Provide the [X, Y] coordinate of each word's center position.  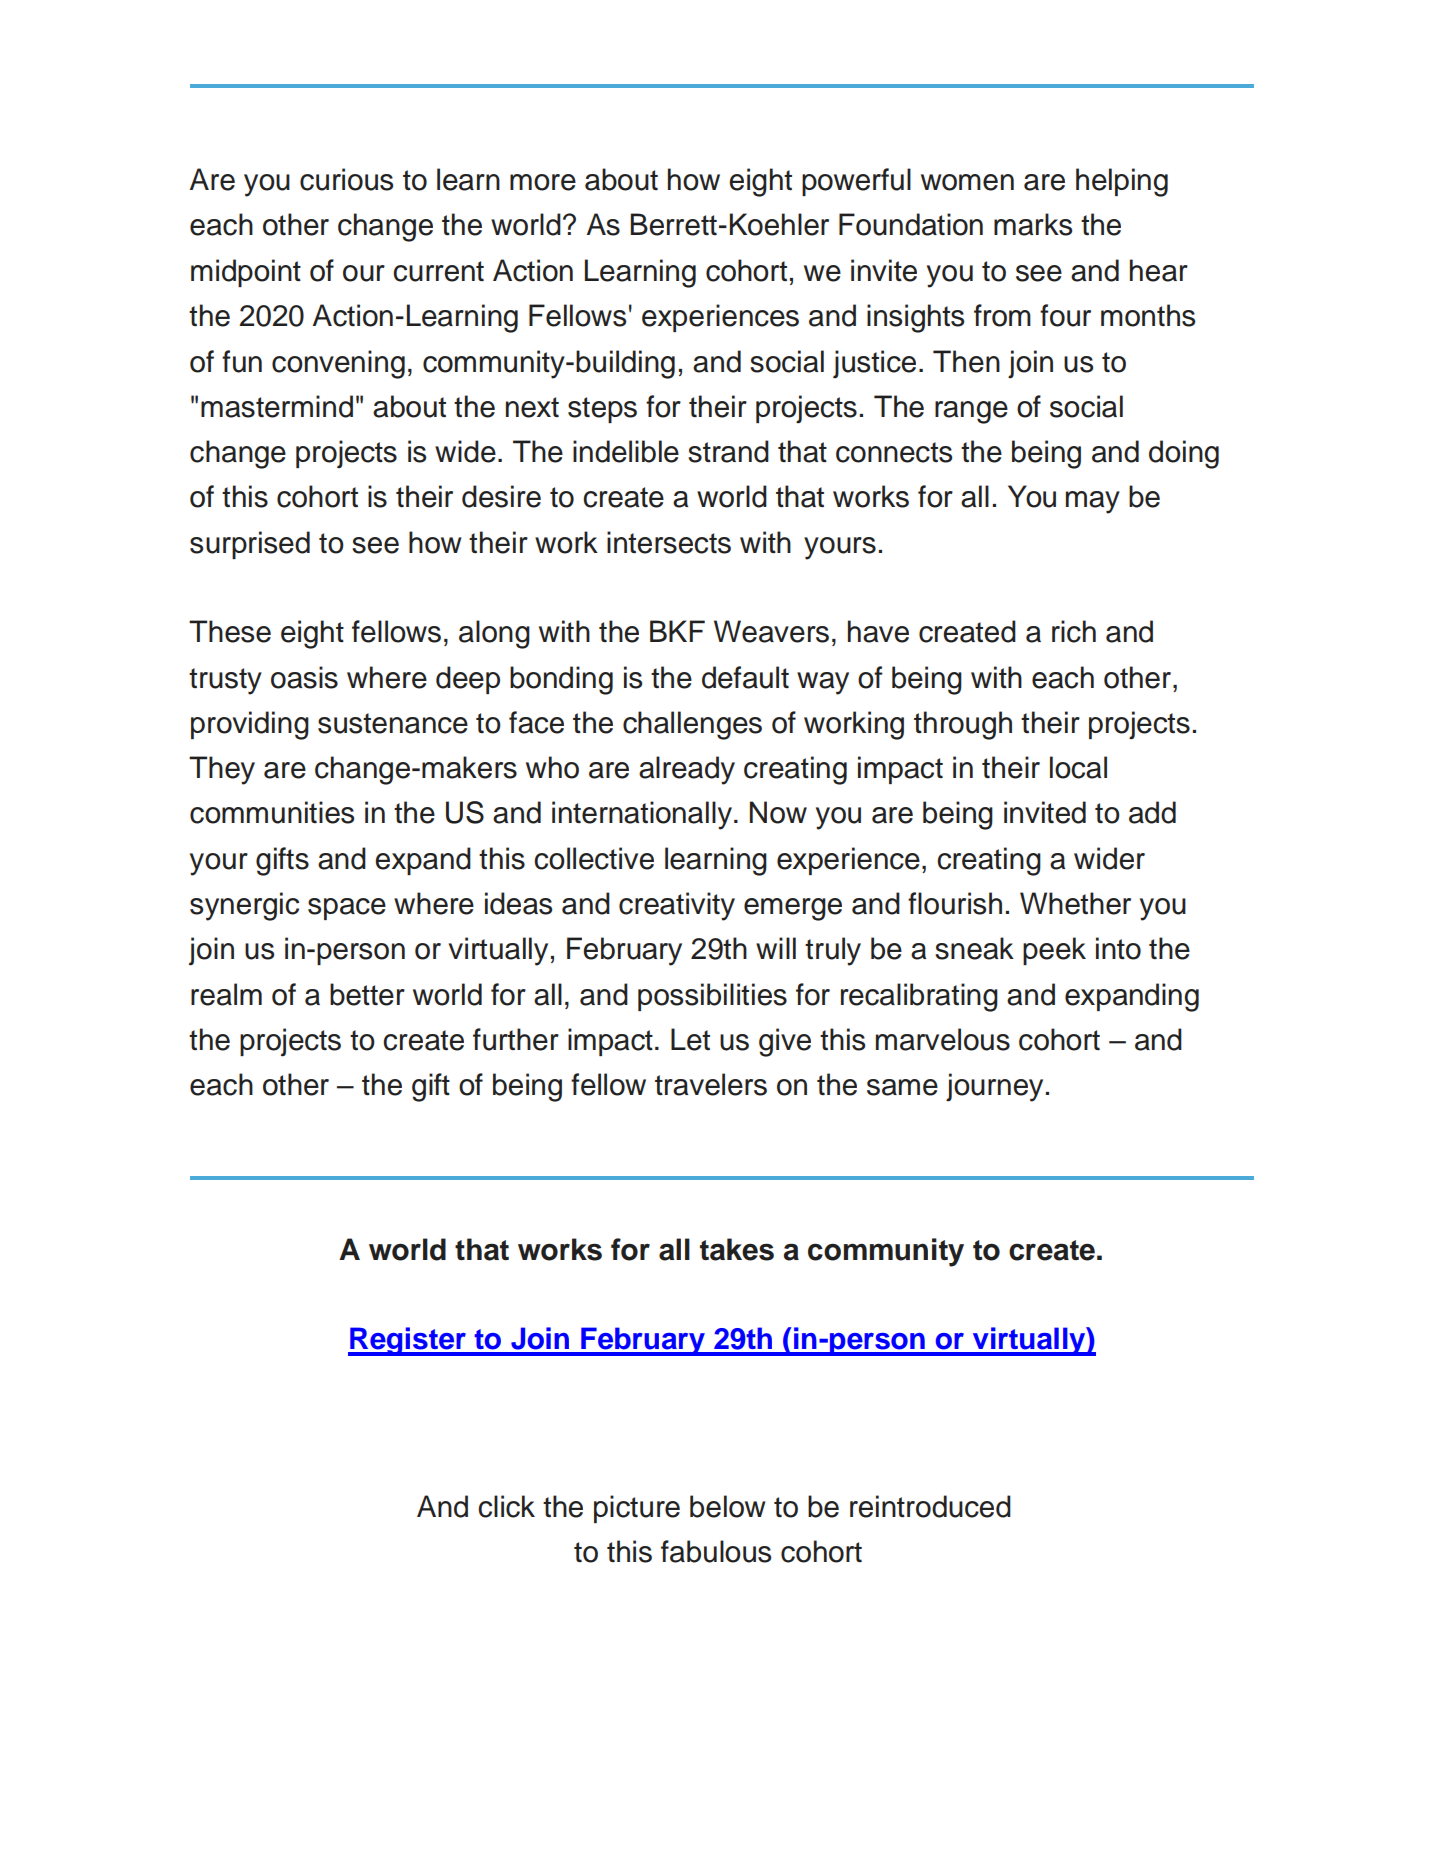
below [727, 1506]
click [506, 1506]
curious [346, 179]
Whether [1075, 903]
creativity [677, 906]
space [347, 909]
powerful [856, 182]
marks [1033, 224]
